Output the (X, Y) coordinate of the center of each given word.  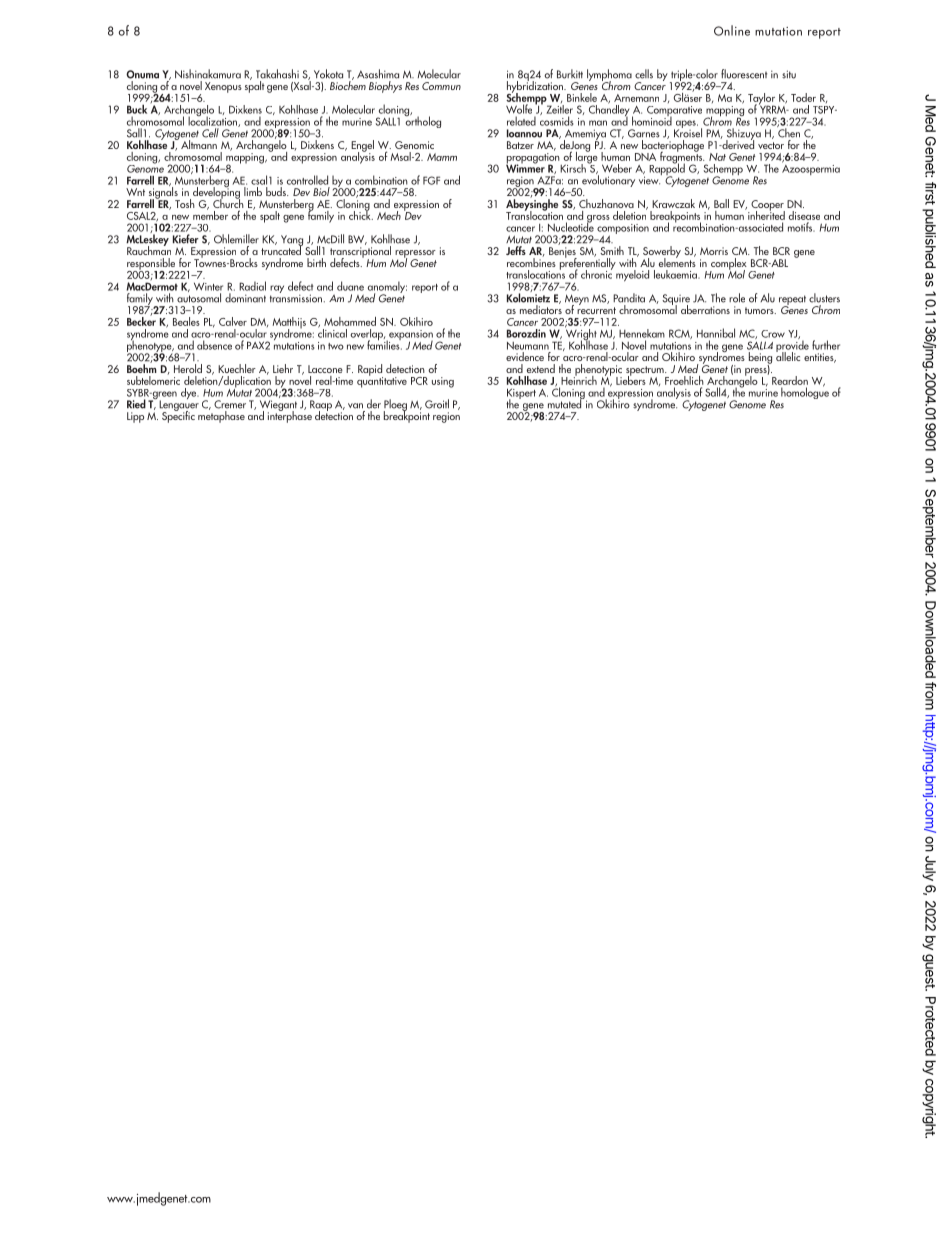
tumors (760, 310)
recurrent (596, 310)
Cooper (767, 206)
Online (732, 30)
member (210, 214)
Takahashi (277, 74)
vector (771, 145)
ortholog (422, 121)
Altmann (199, 144)
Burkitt (570, 74)
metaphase (221, 416)
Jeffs (516, 250)
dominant (245, 298)
